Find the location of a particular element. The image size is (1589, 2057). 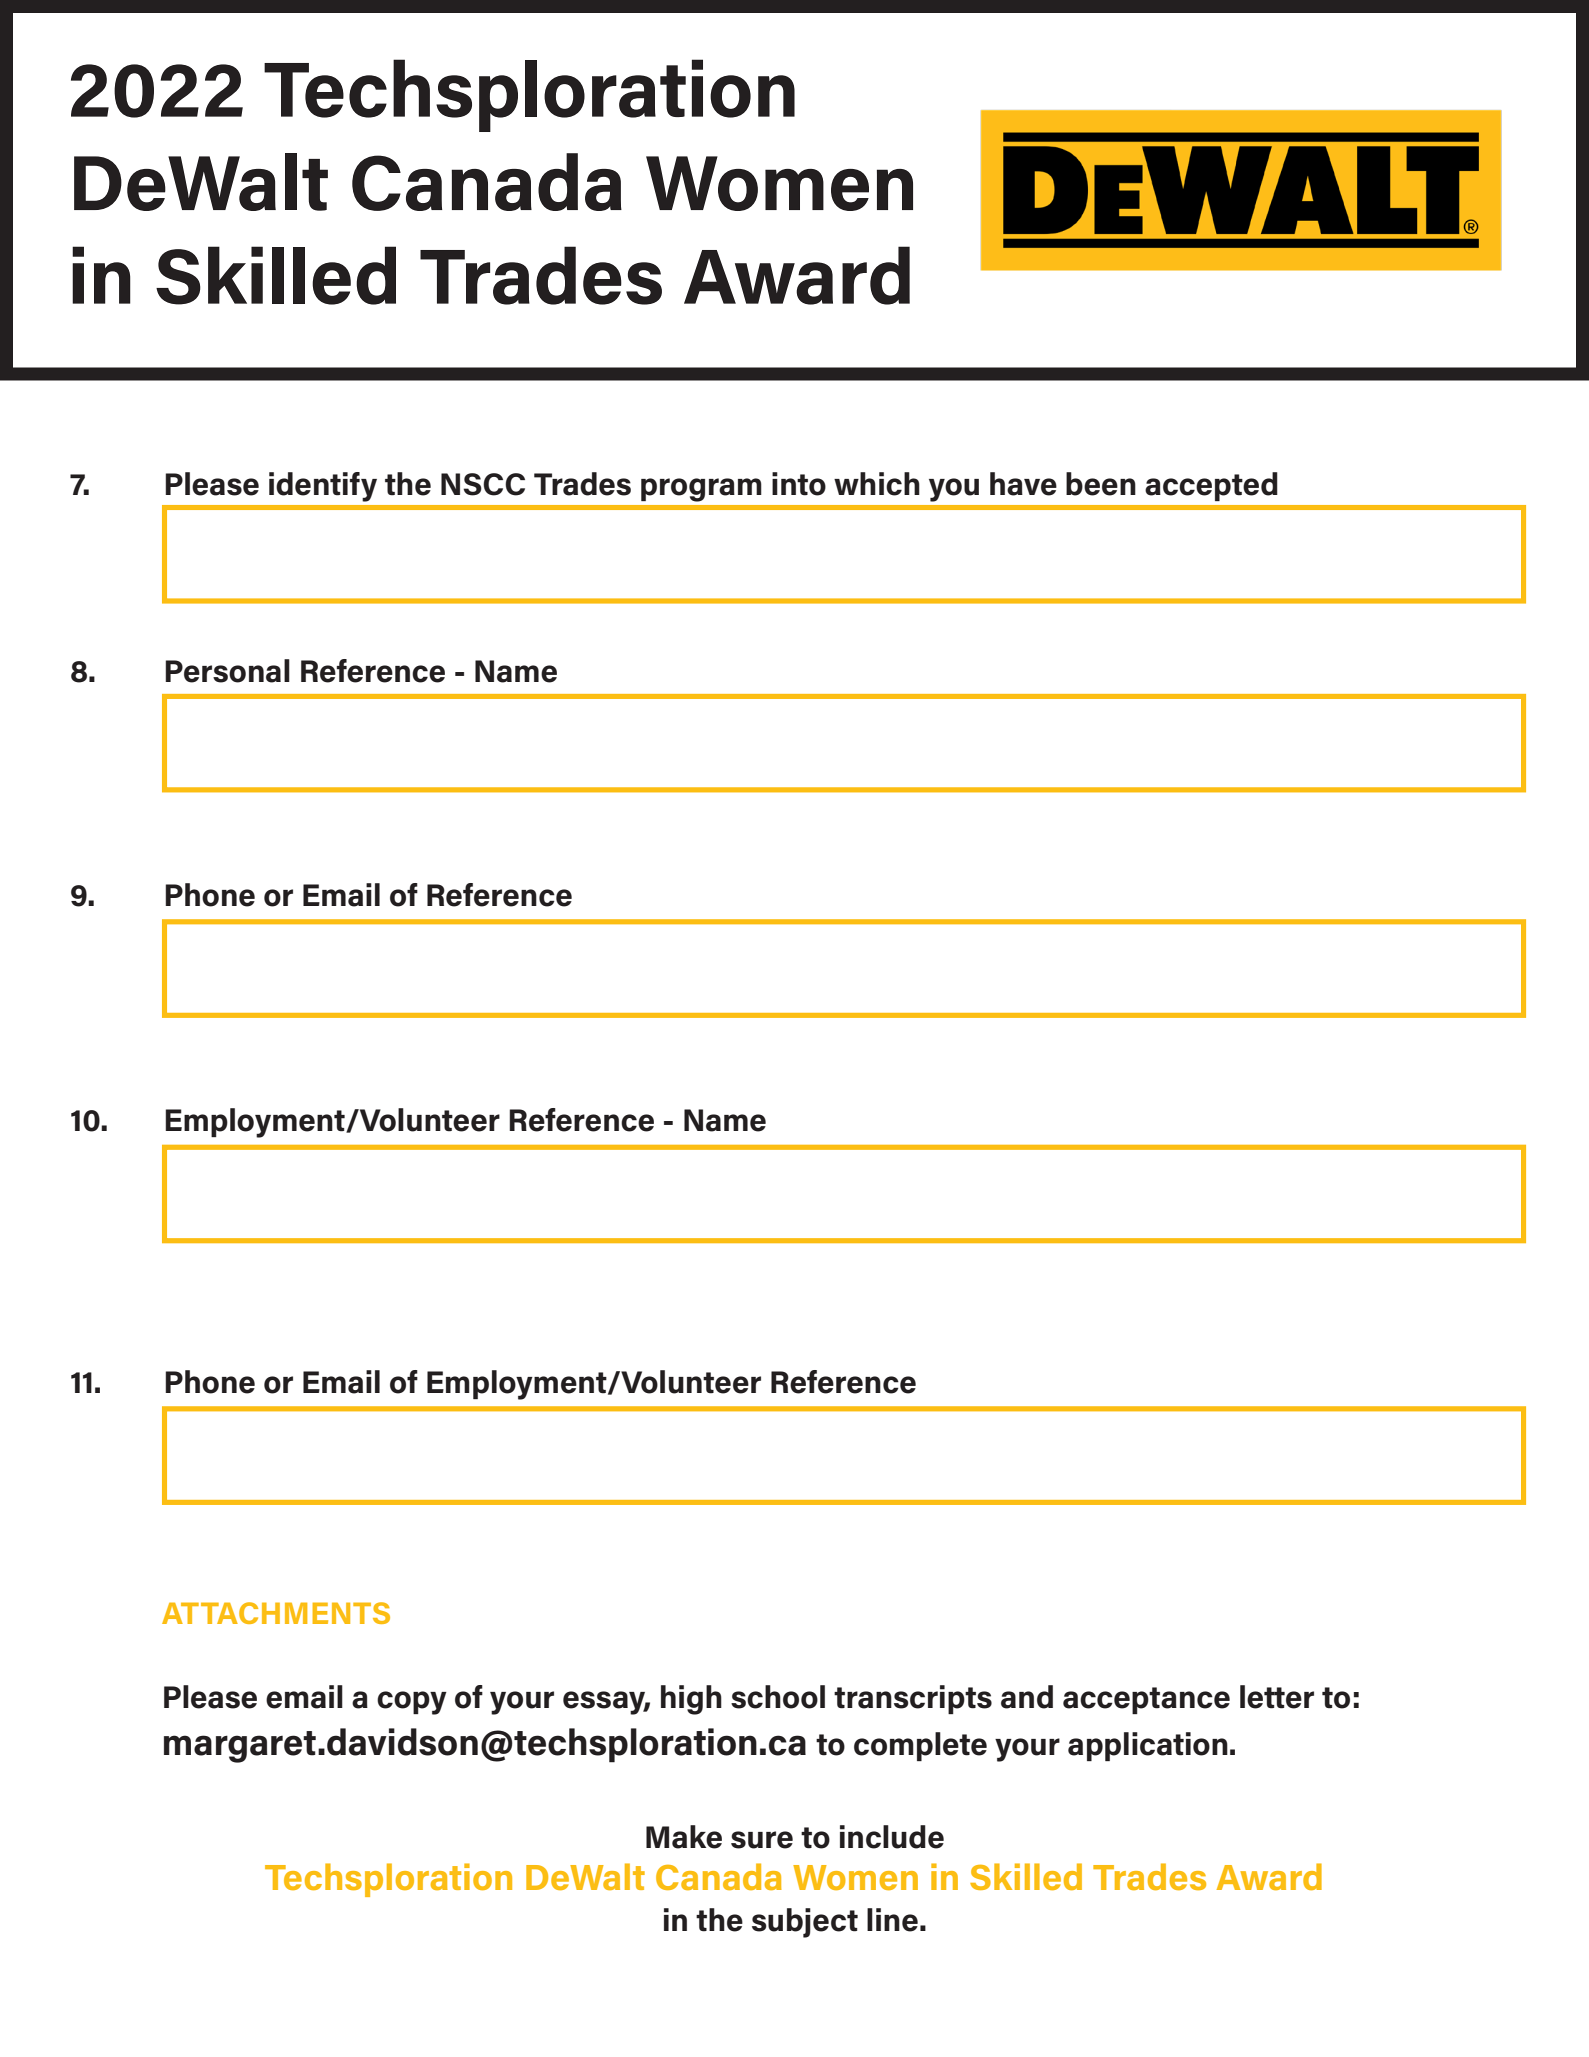

copy is located at coordinates (412, 1703).
